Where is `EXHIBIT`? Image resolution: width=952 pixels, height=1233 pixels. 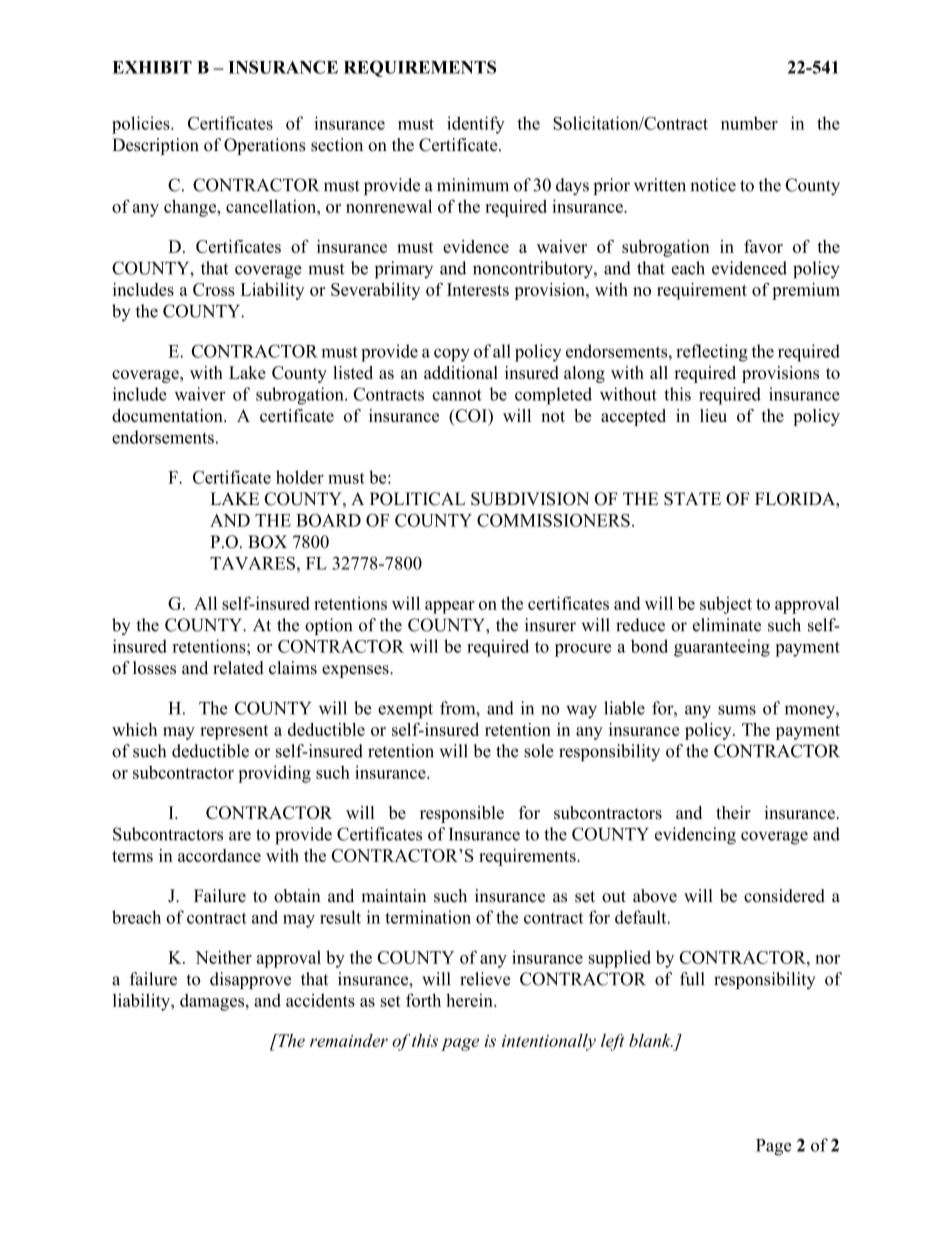
EXHIBIT is located at coordinates (152, 67).
